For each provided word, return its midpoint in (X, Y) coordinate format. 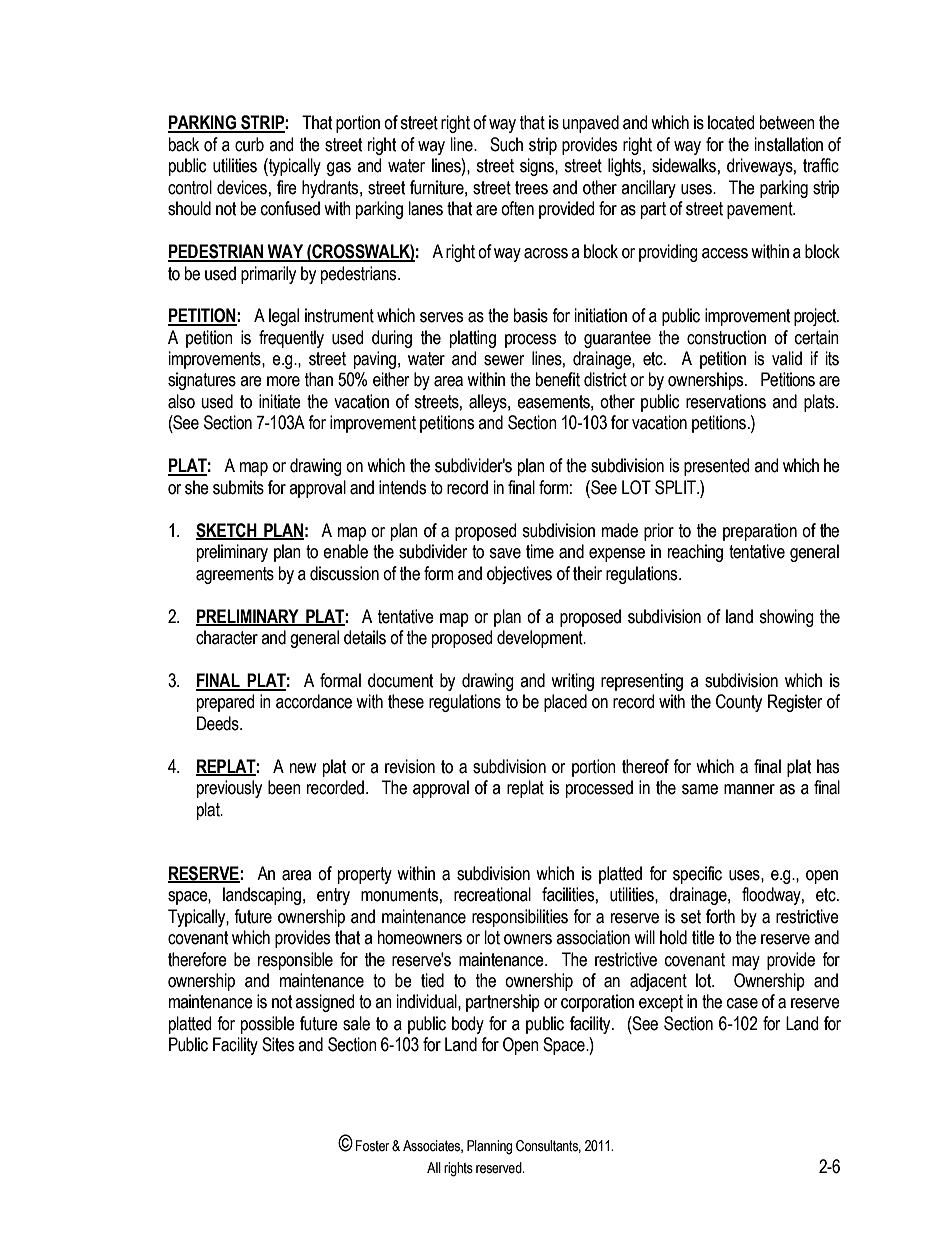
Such (506, 144)
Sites (278, 1044)
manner (749, 789)
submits (238, 487)
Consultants (548, 1146)
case (742, 1003)
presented (716, 467)
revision (410, 766)
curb (249, 144)
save (505, 553)
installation (789, 144)
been (284, 787)
